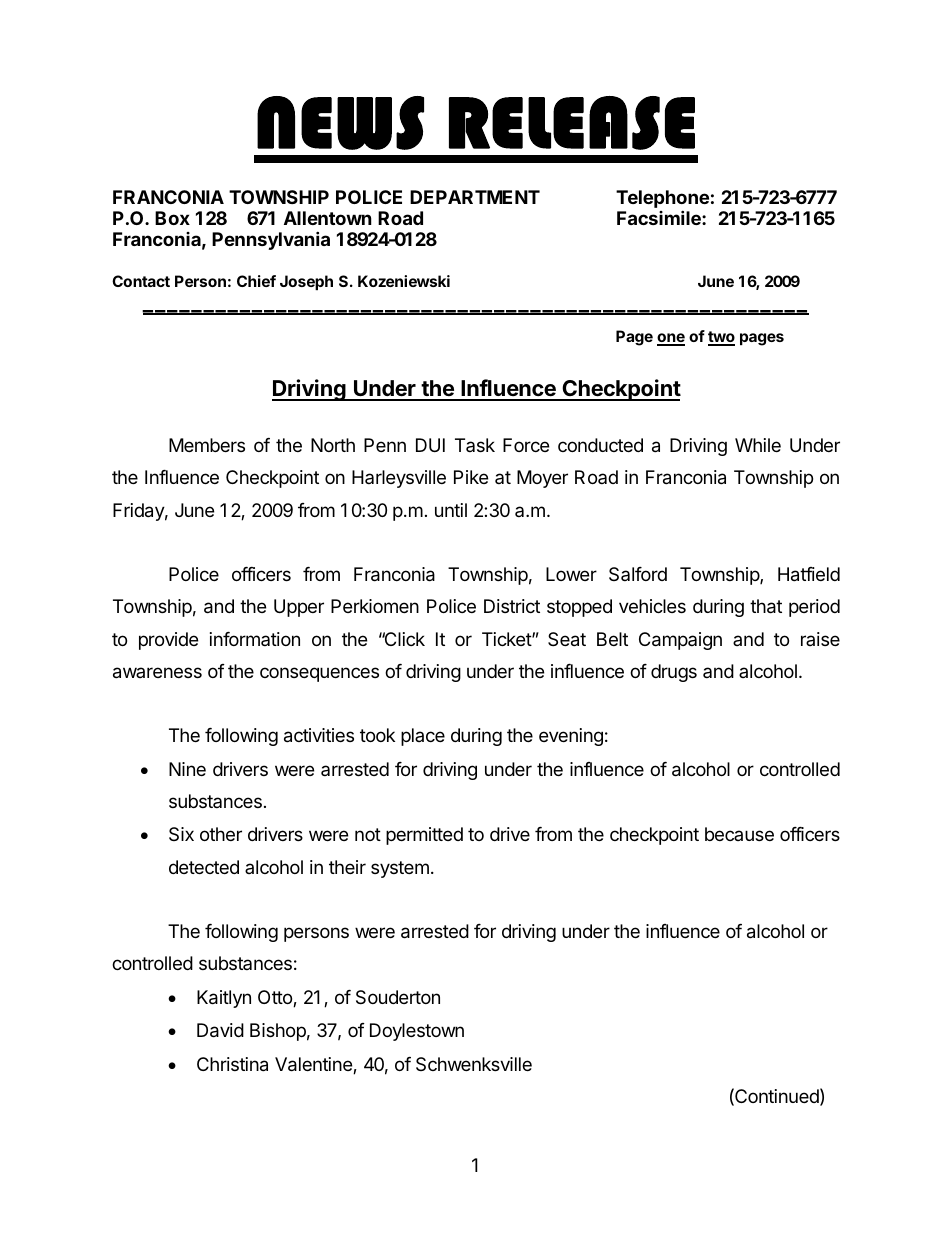 Image resolution: width=952 pixels, height=1233 pixels. What do you see at coordinates (172, 218) in the document?
I see `Box` at bounding box center [172, 218].
